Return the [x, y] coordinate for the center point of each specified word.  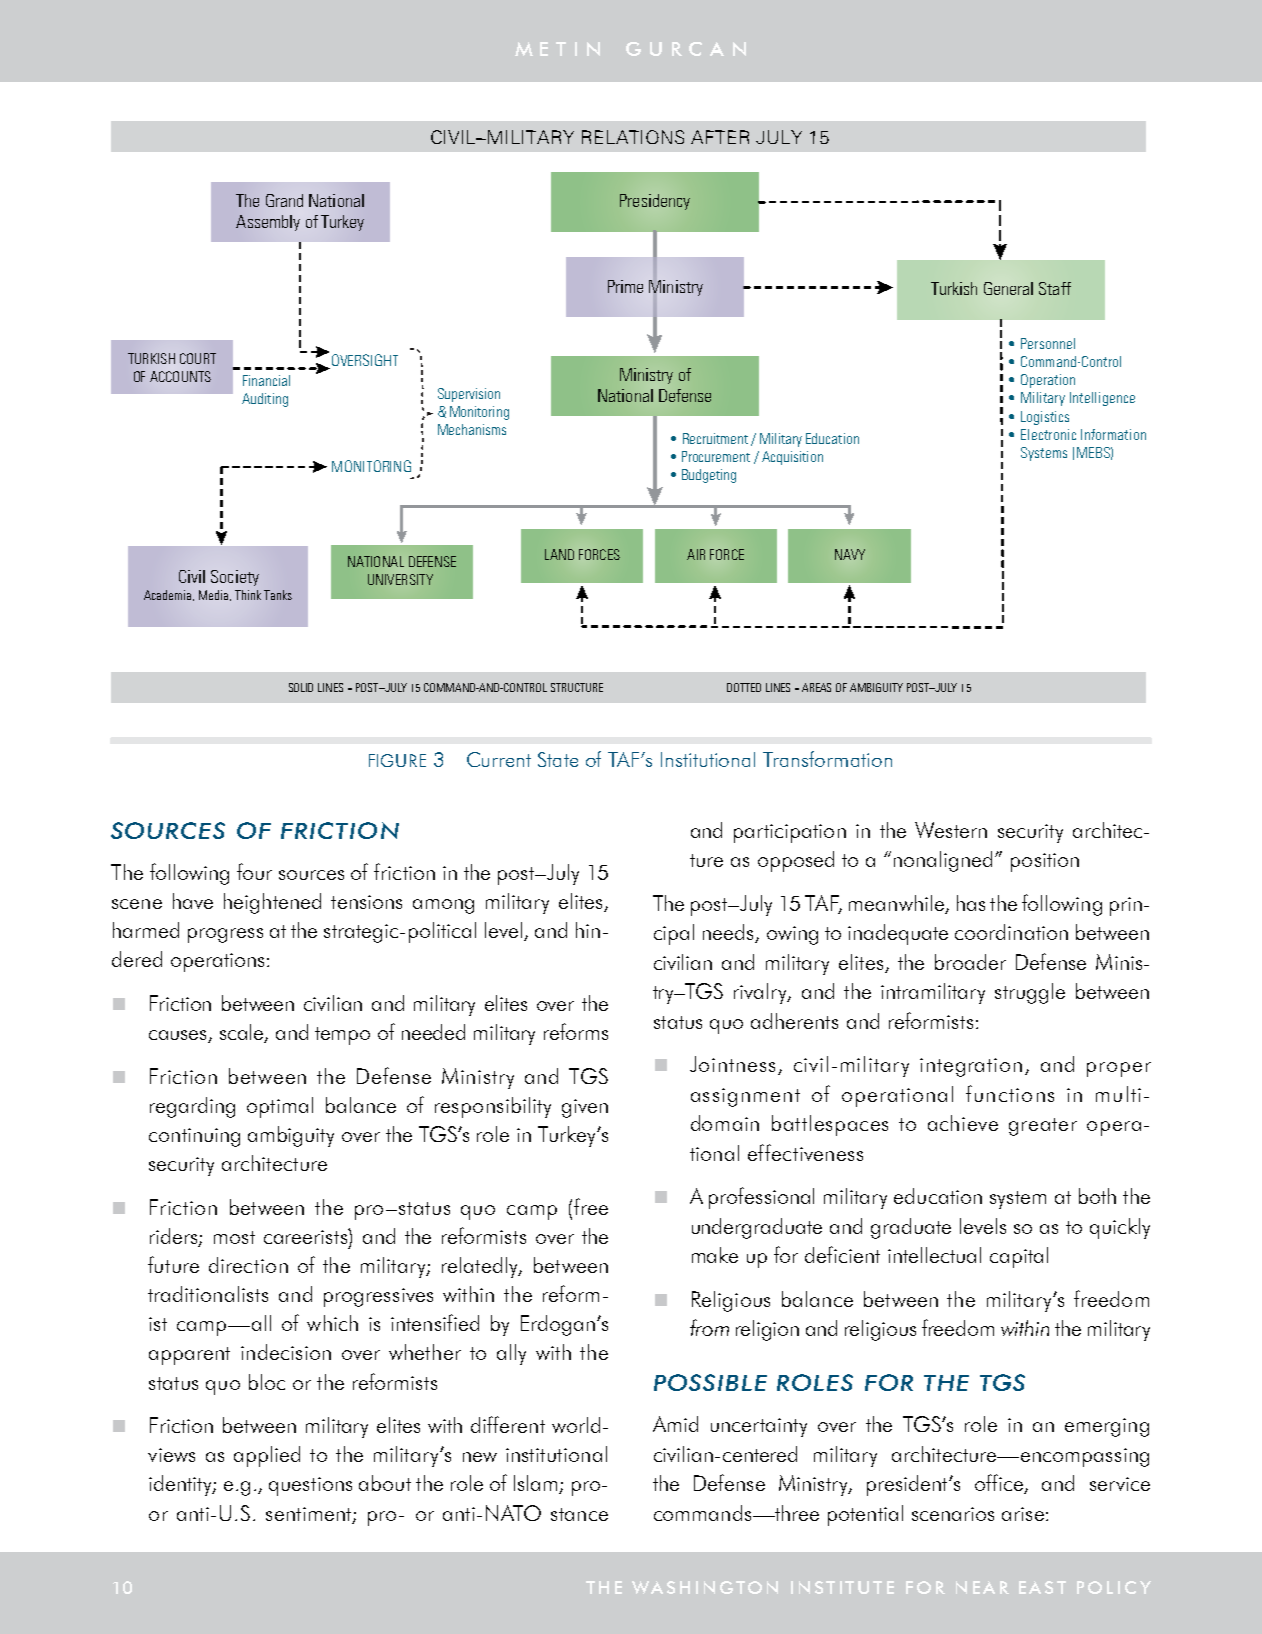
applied [267, 1456]
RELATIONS [633, 137]
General [1008, 288]
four [254, 871]
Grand [284, 200]
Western [951, 830]
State [558, 759]
